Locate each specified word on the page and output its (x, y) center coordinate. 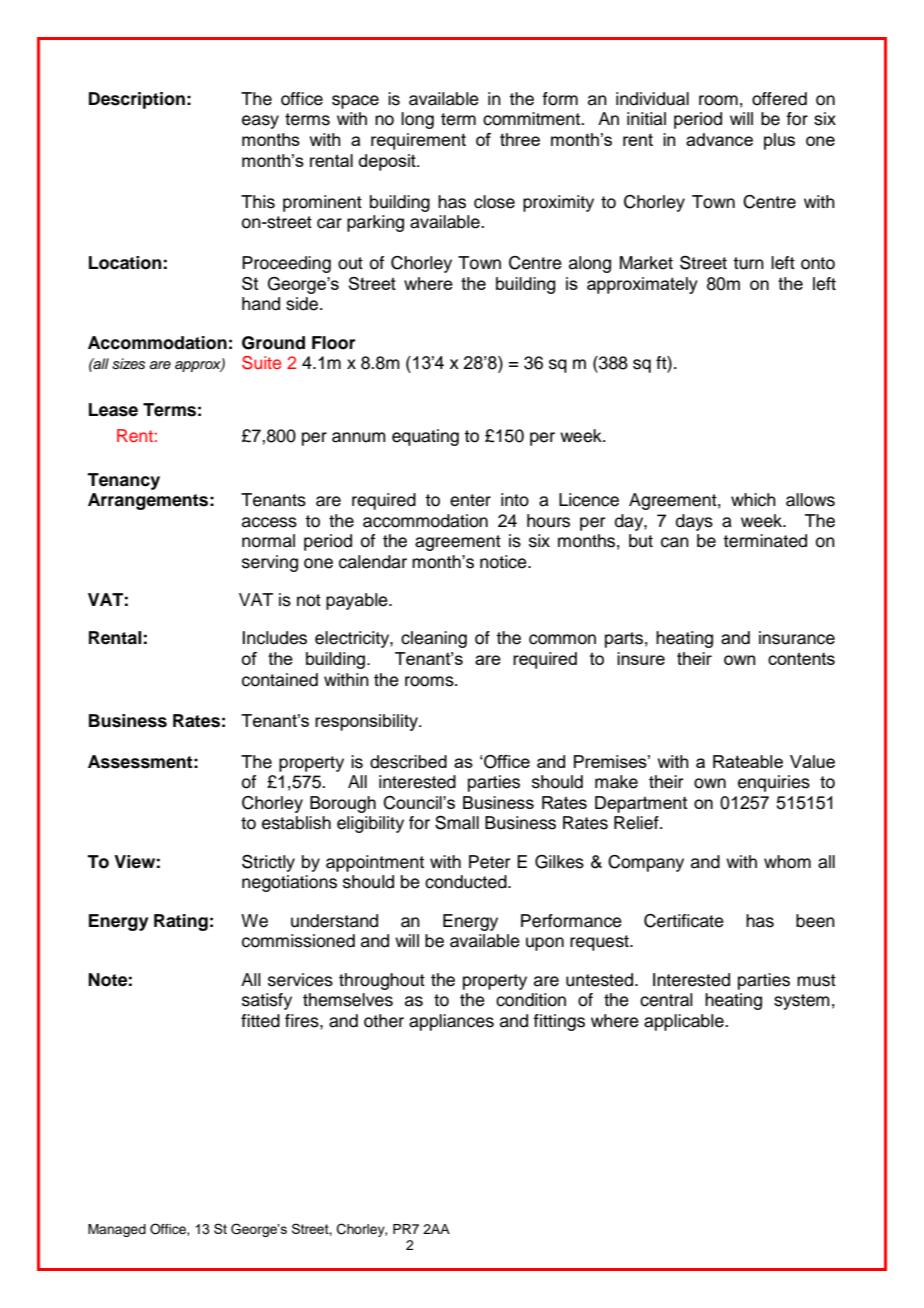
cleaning (434, 639)
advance (719, 139)
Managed (117, 1230)
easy (260, 122)
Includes (275, 638)
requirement (418, 141)
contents (801, 658)
